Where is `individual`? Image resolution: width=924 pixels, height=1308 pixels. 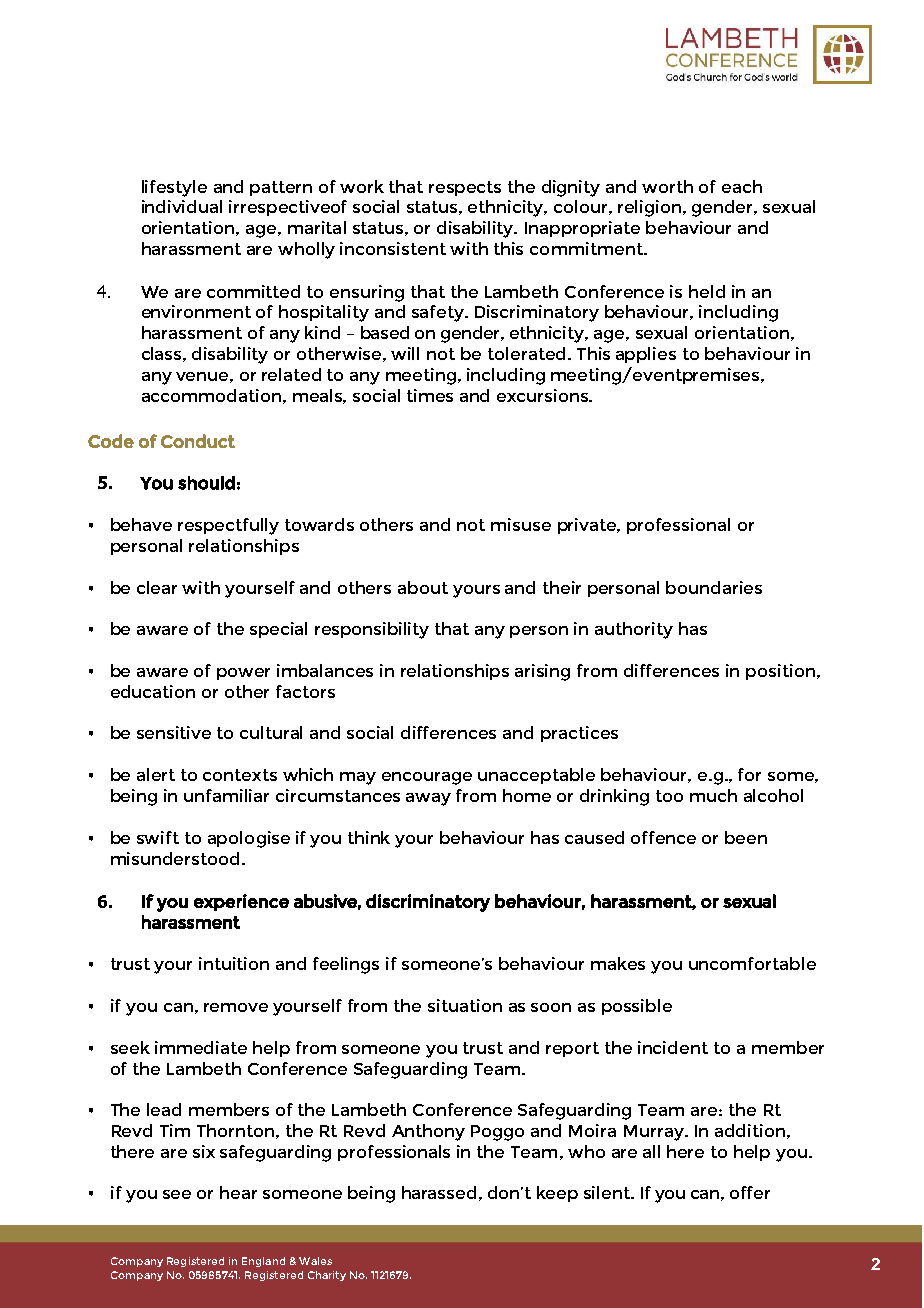 individual is located at coordinates (182, 206).
